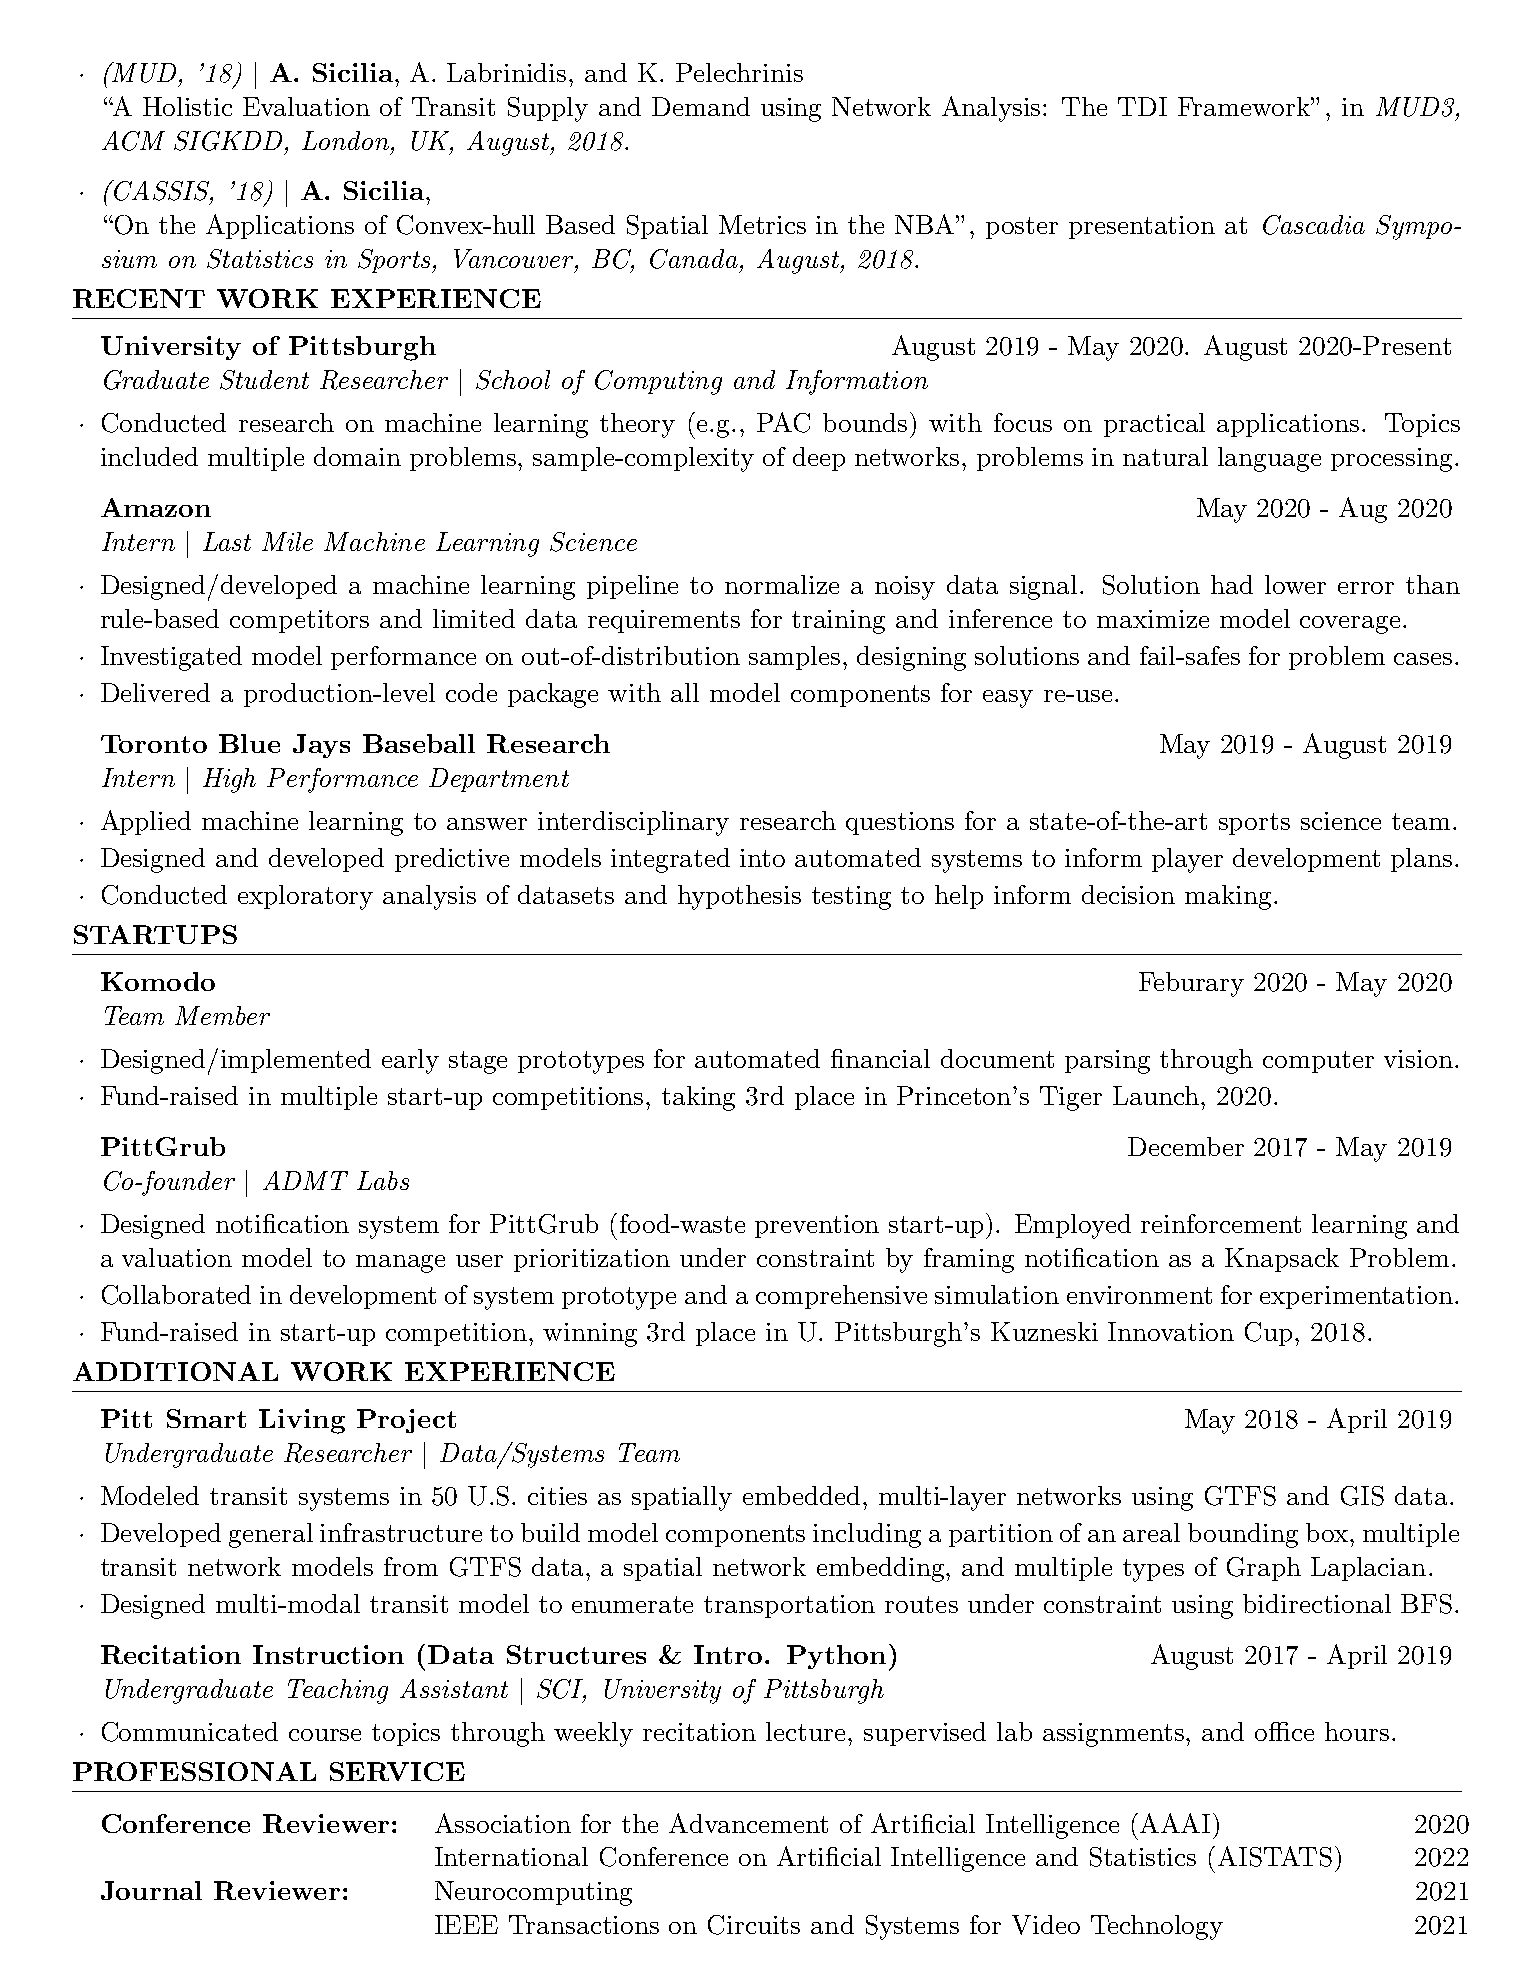 Image resolution: width=1534 pixels, height=1985 pixels. I want to click on Cascadia, so click(1314, 225).
